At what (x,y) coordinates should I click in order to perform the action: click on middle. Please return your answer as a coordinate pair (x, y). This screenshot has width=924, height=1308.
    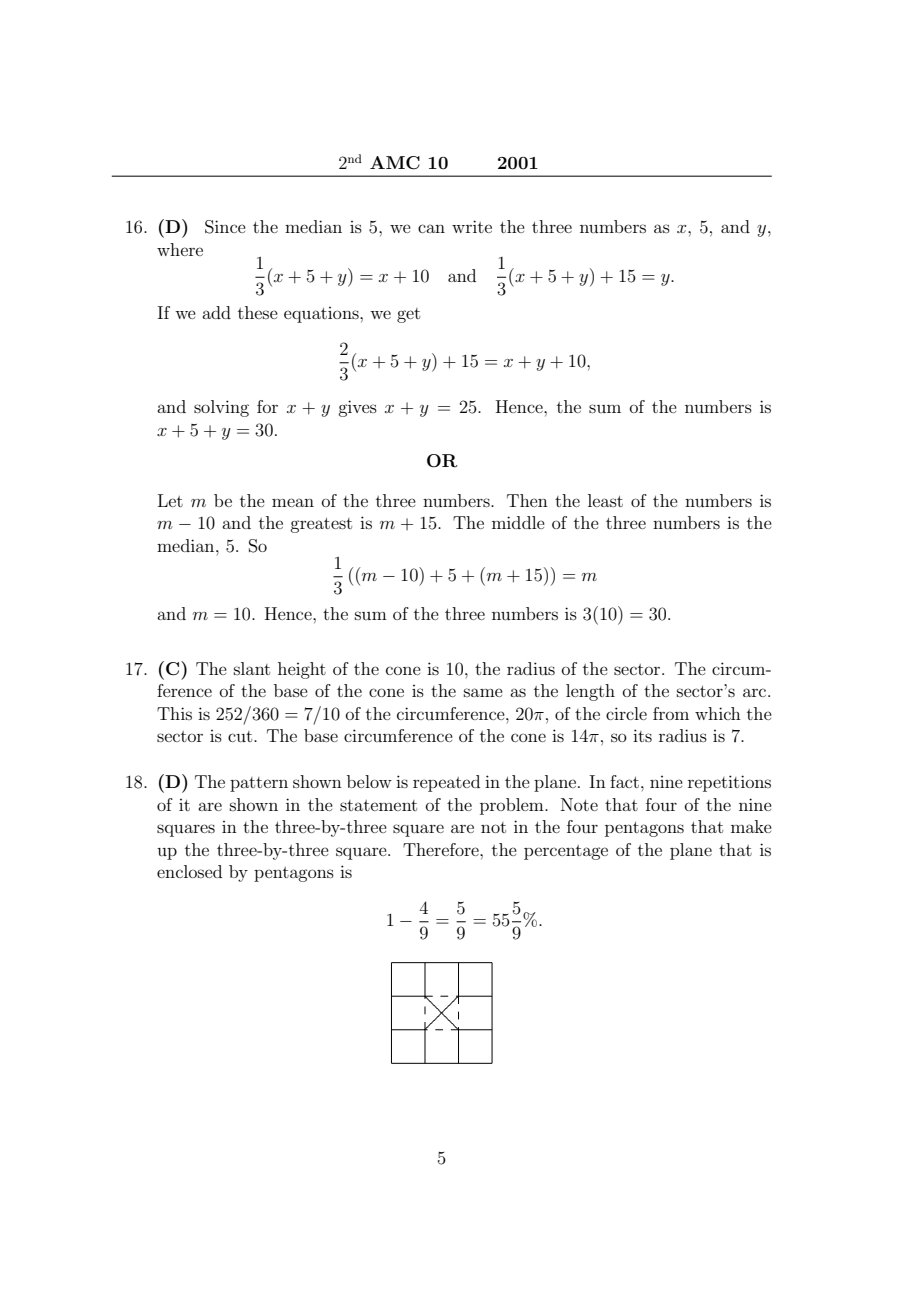
    Looking at the image, I should click on (518, 522).
